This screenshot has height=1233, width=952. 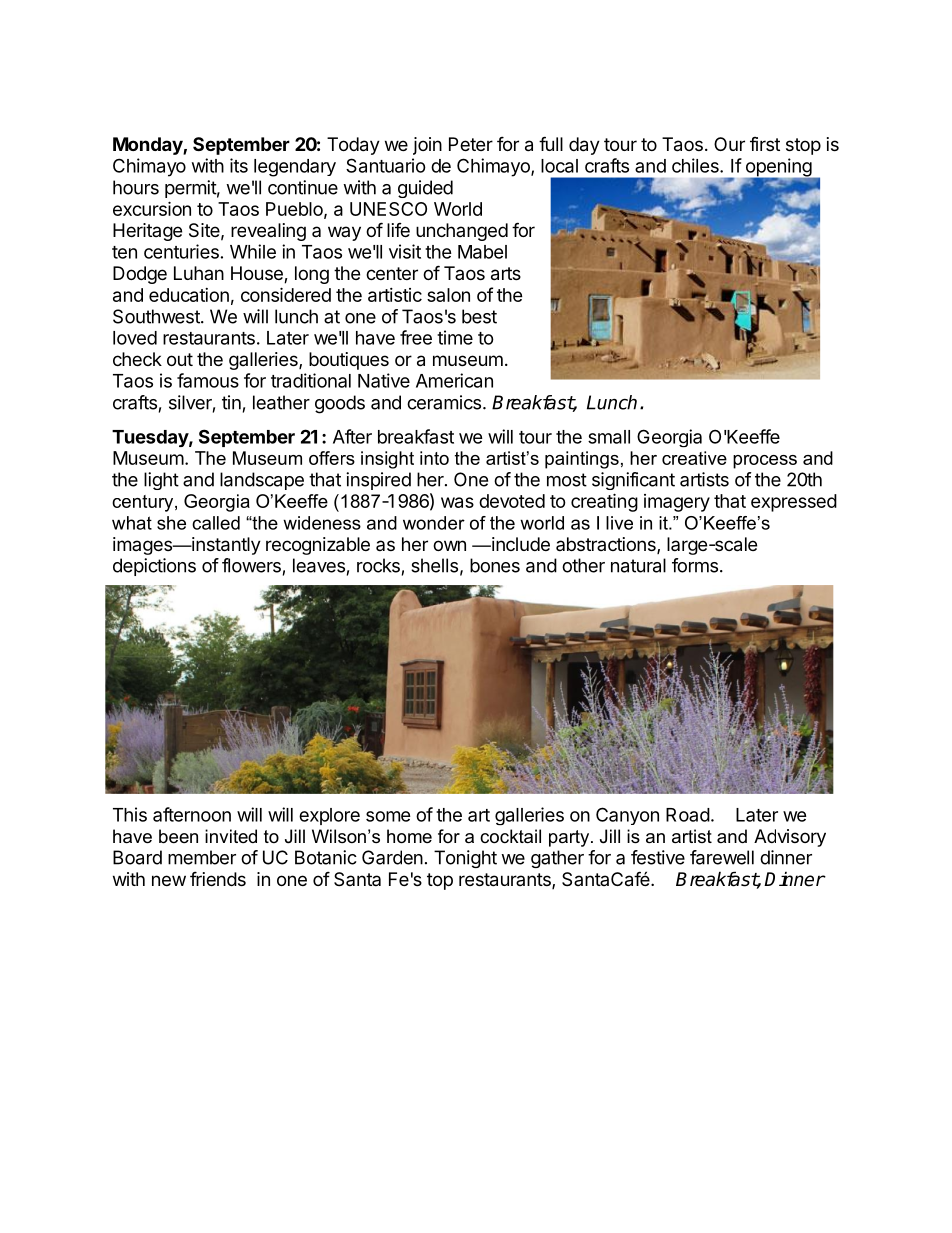 I want to click on depictions, so click(x=154, y=567).
